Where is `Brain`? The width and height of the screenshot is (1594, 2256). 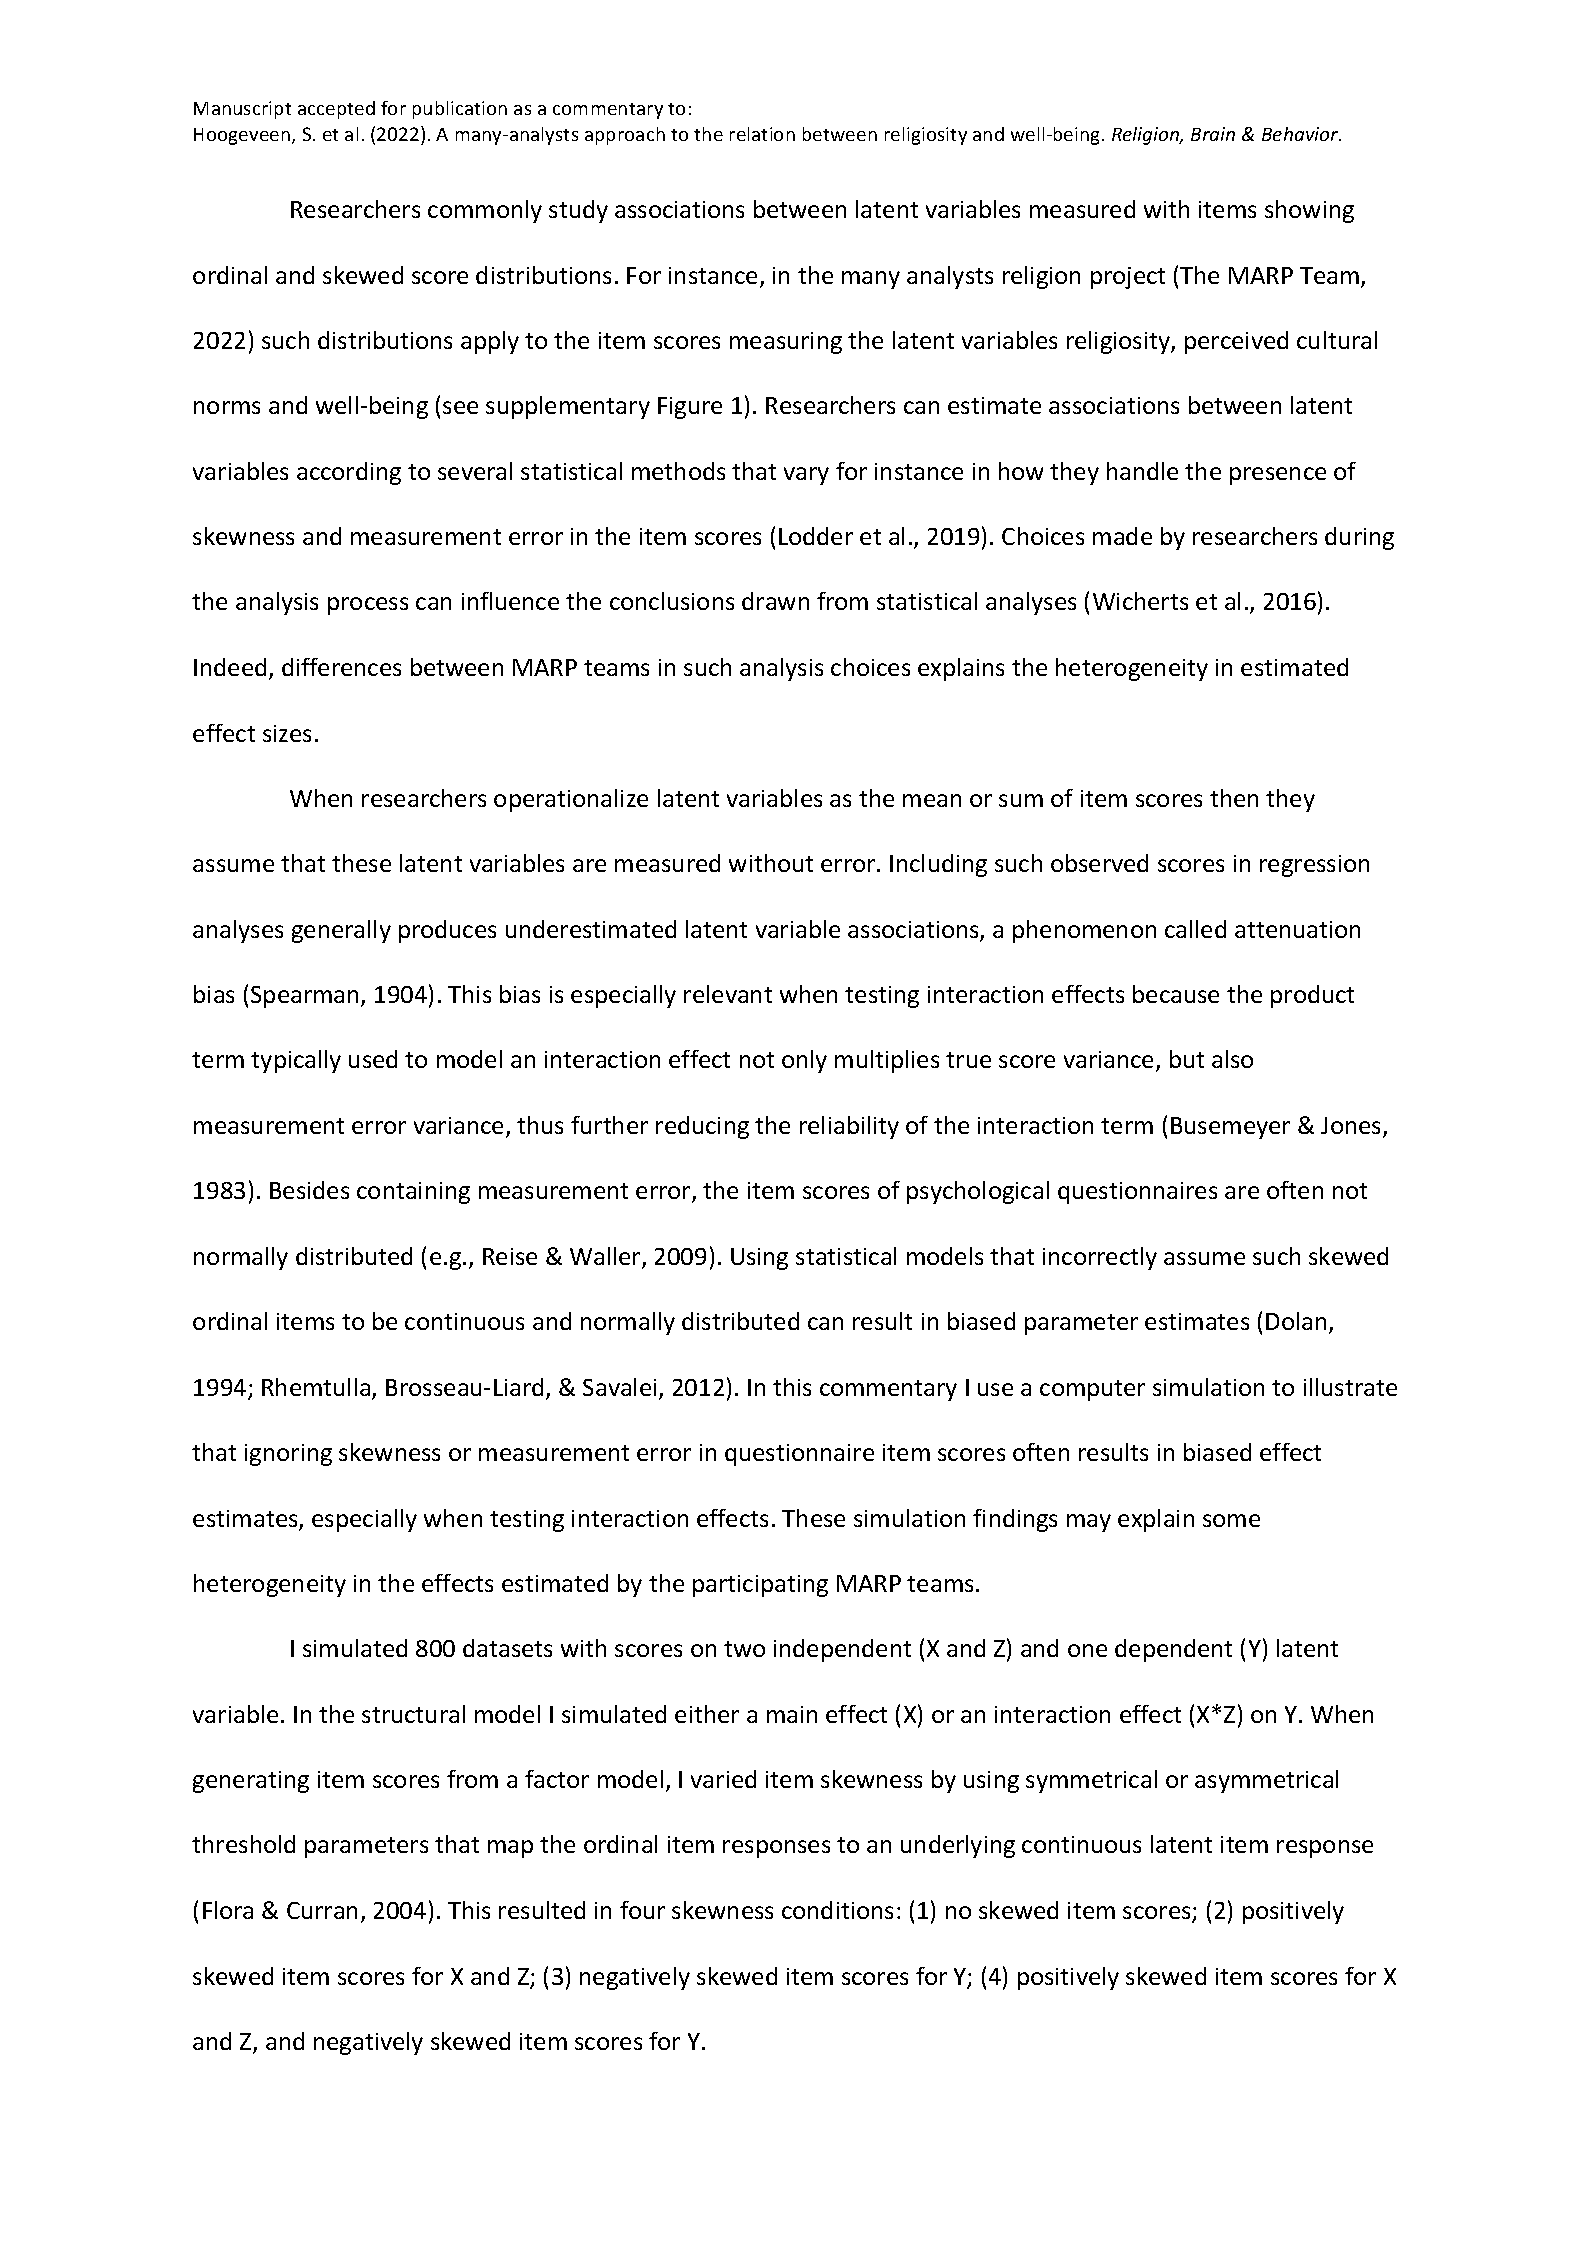
Brain is located at coordinates (1213, 134).
